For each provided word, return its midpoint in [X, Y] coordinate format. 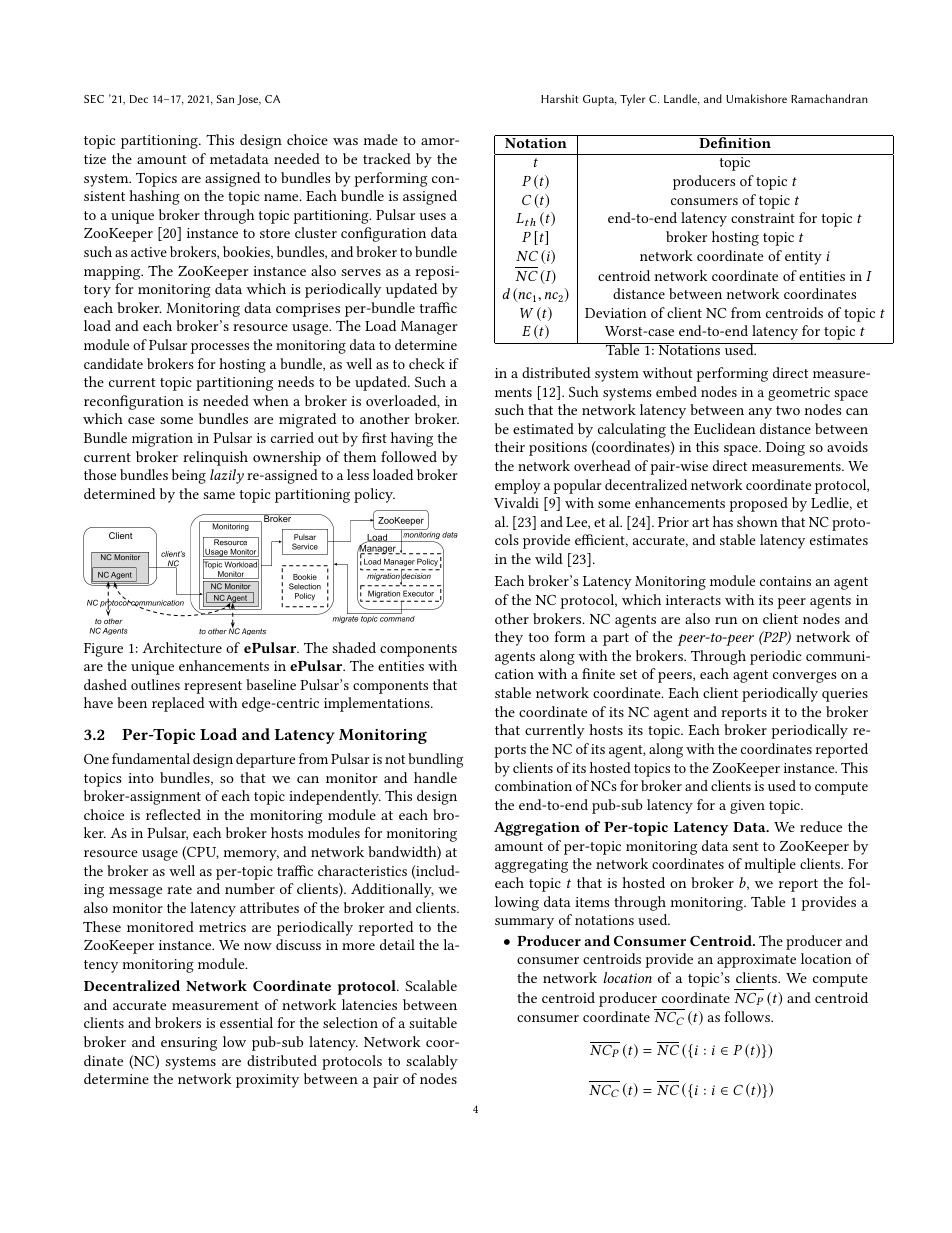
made [381, 139]
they [509, 638]
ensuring [189, 1044]
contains [785, 581]
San [225, 99]
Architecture [182, 647]
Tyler [632, 100]
